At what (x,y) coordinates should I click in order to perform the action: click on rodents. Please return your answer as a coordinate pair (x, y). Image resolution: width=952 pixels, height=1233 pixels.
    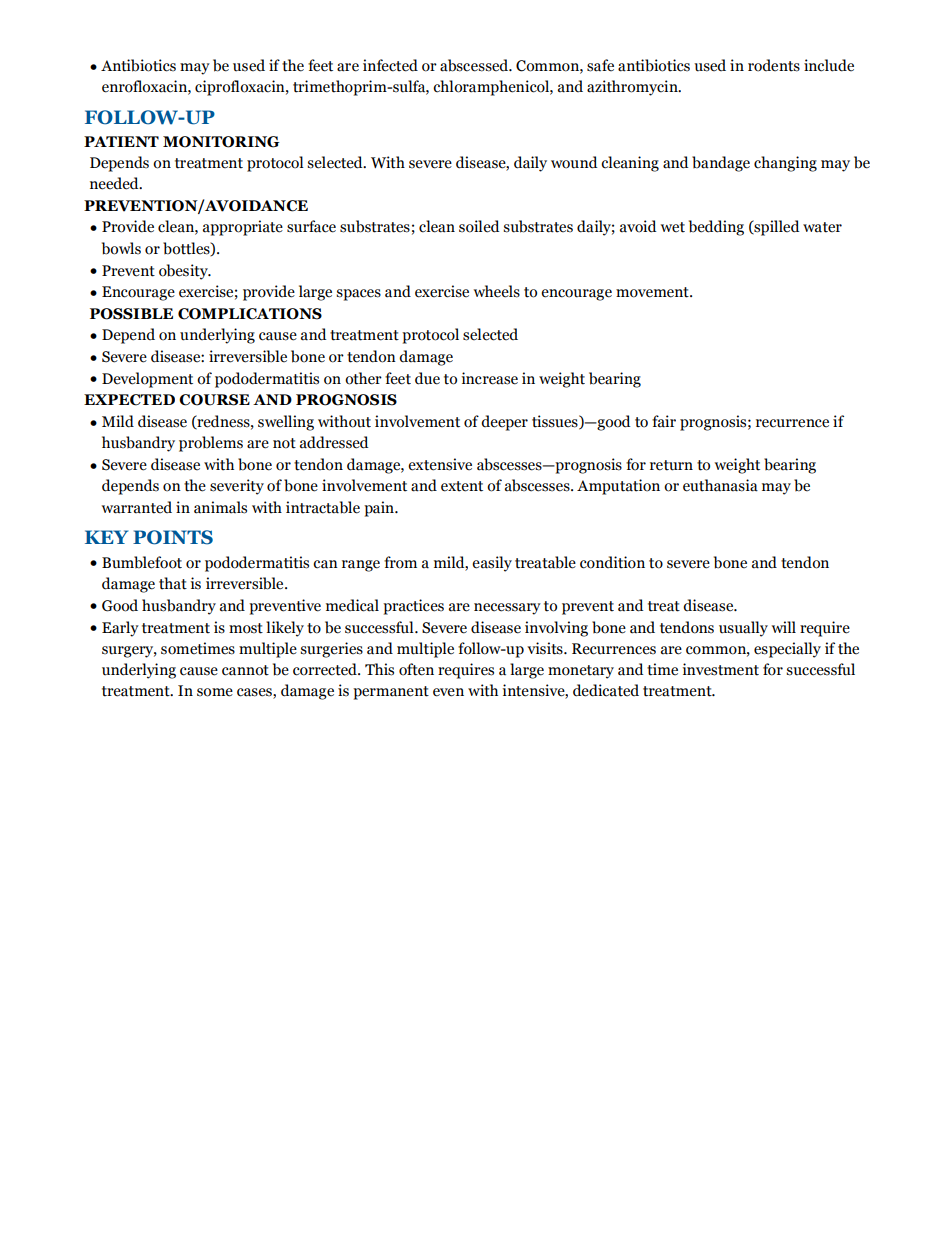
    Looking at the image, I should click on (774, 65).
